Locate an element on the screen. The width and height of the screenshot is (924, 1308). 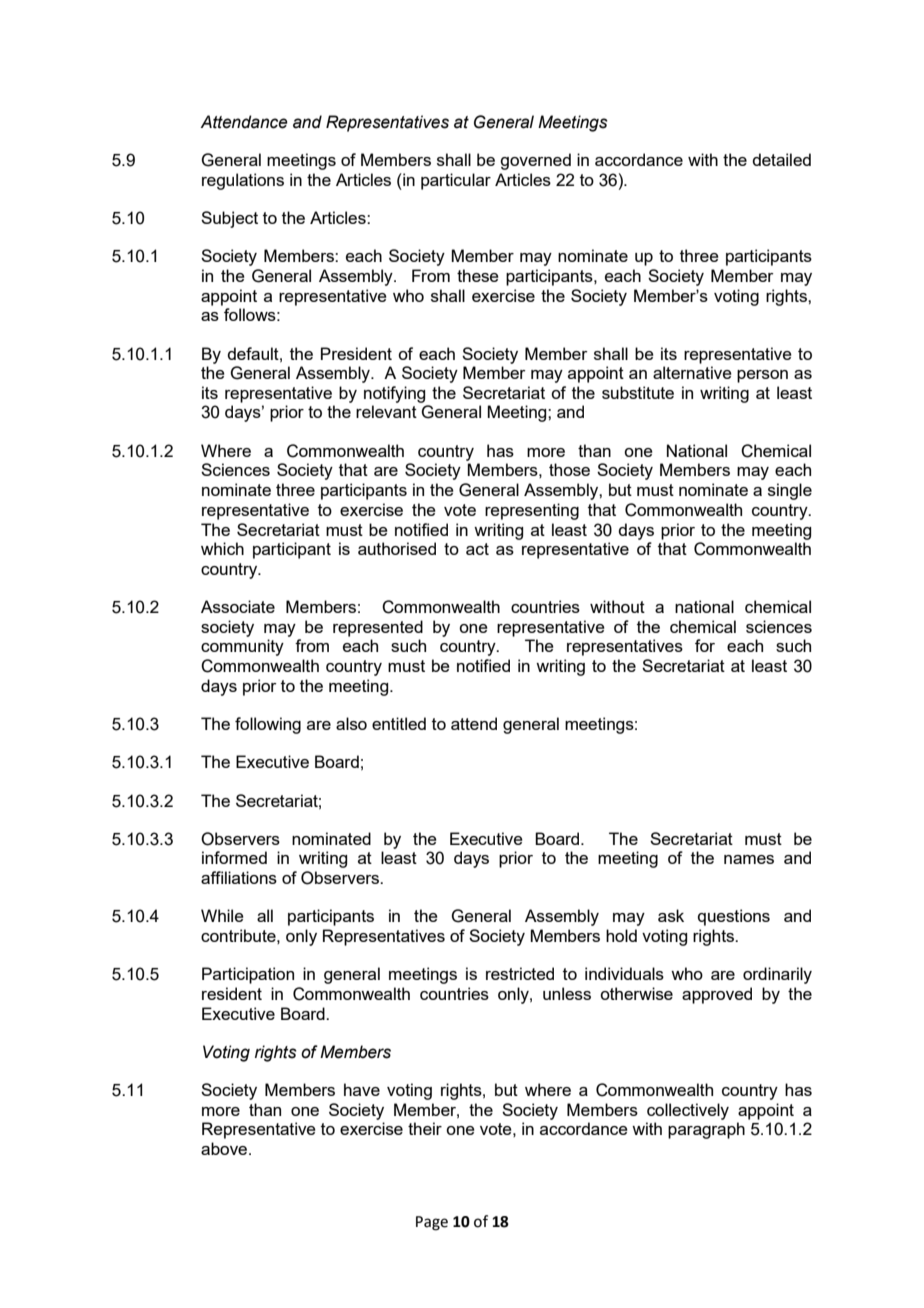
regulations is located at coordinates (243, 181).
